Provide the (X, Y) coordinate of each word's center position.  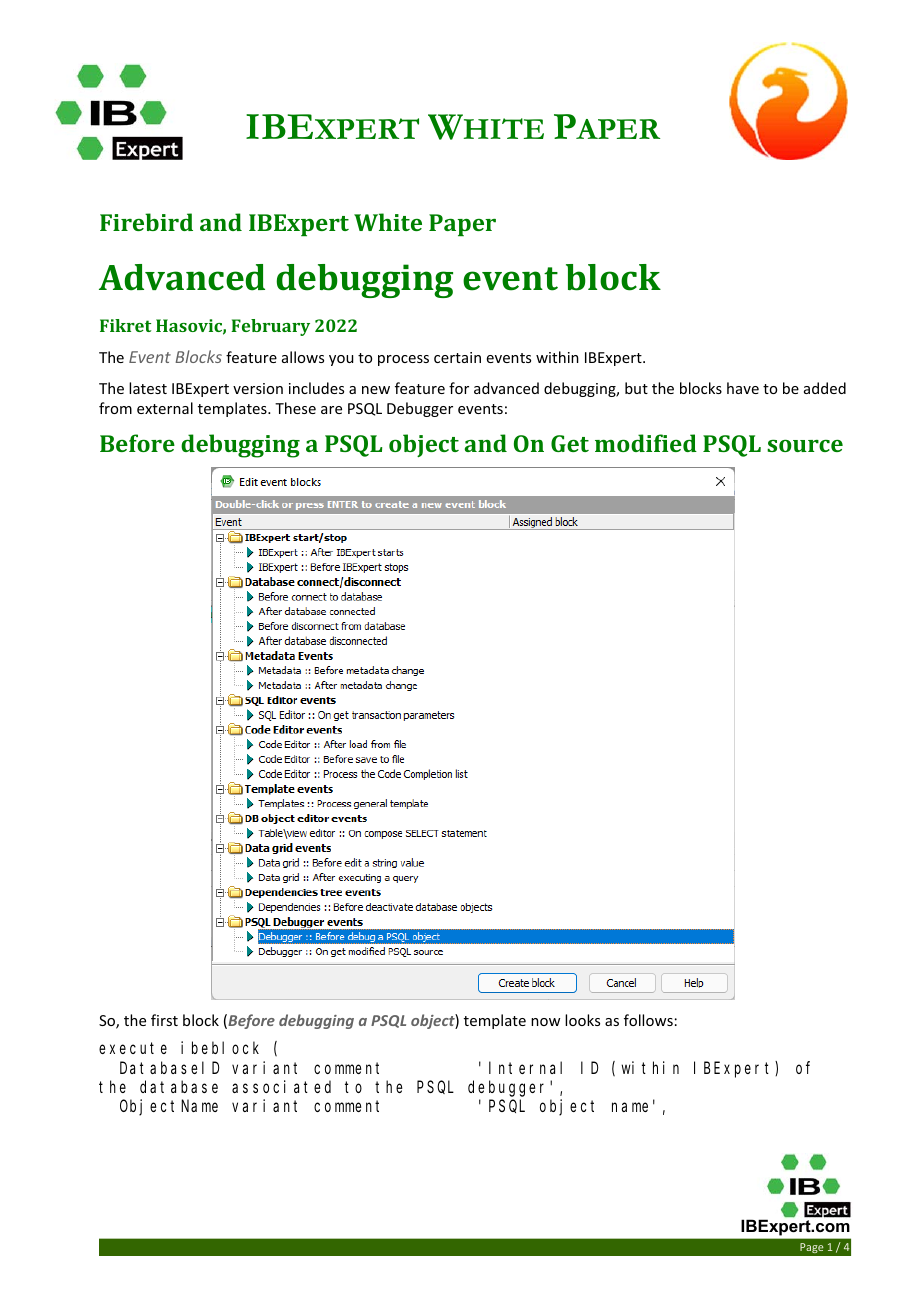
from (115, 408)
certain (457, 357)
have (743, 388)
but (636, 388)
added (825, 388)
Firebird (146, 222)
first (164, 1020)
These (295, 408)
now (545, 1022)
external (165, 408)
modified (646, 443)
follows (648, 1020)
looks (582, 1020)
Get (570, 443)
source (805, 445)
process (403, 360)
